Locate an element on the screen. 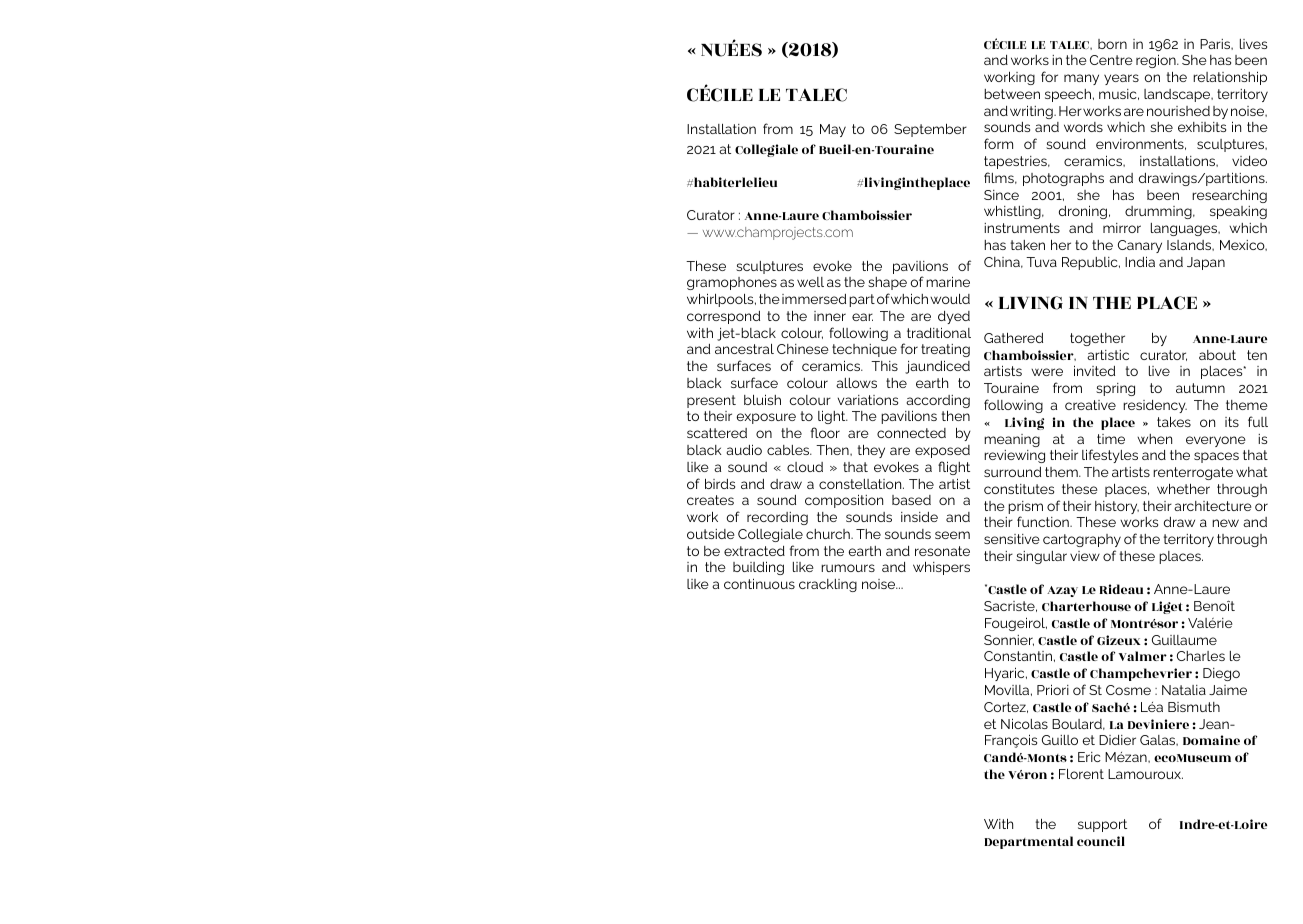  support is located at coordinates (1102, 825).
